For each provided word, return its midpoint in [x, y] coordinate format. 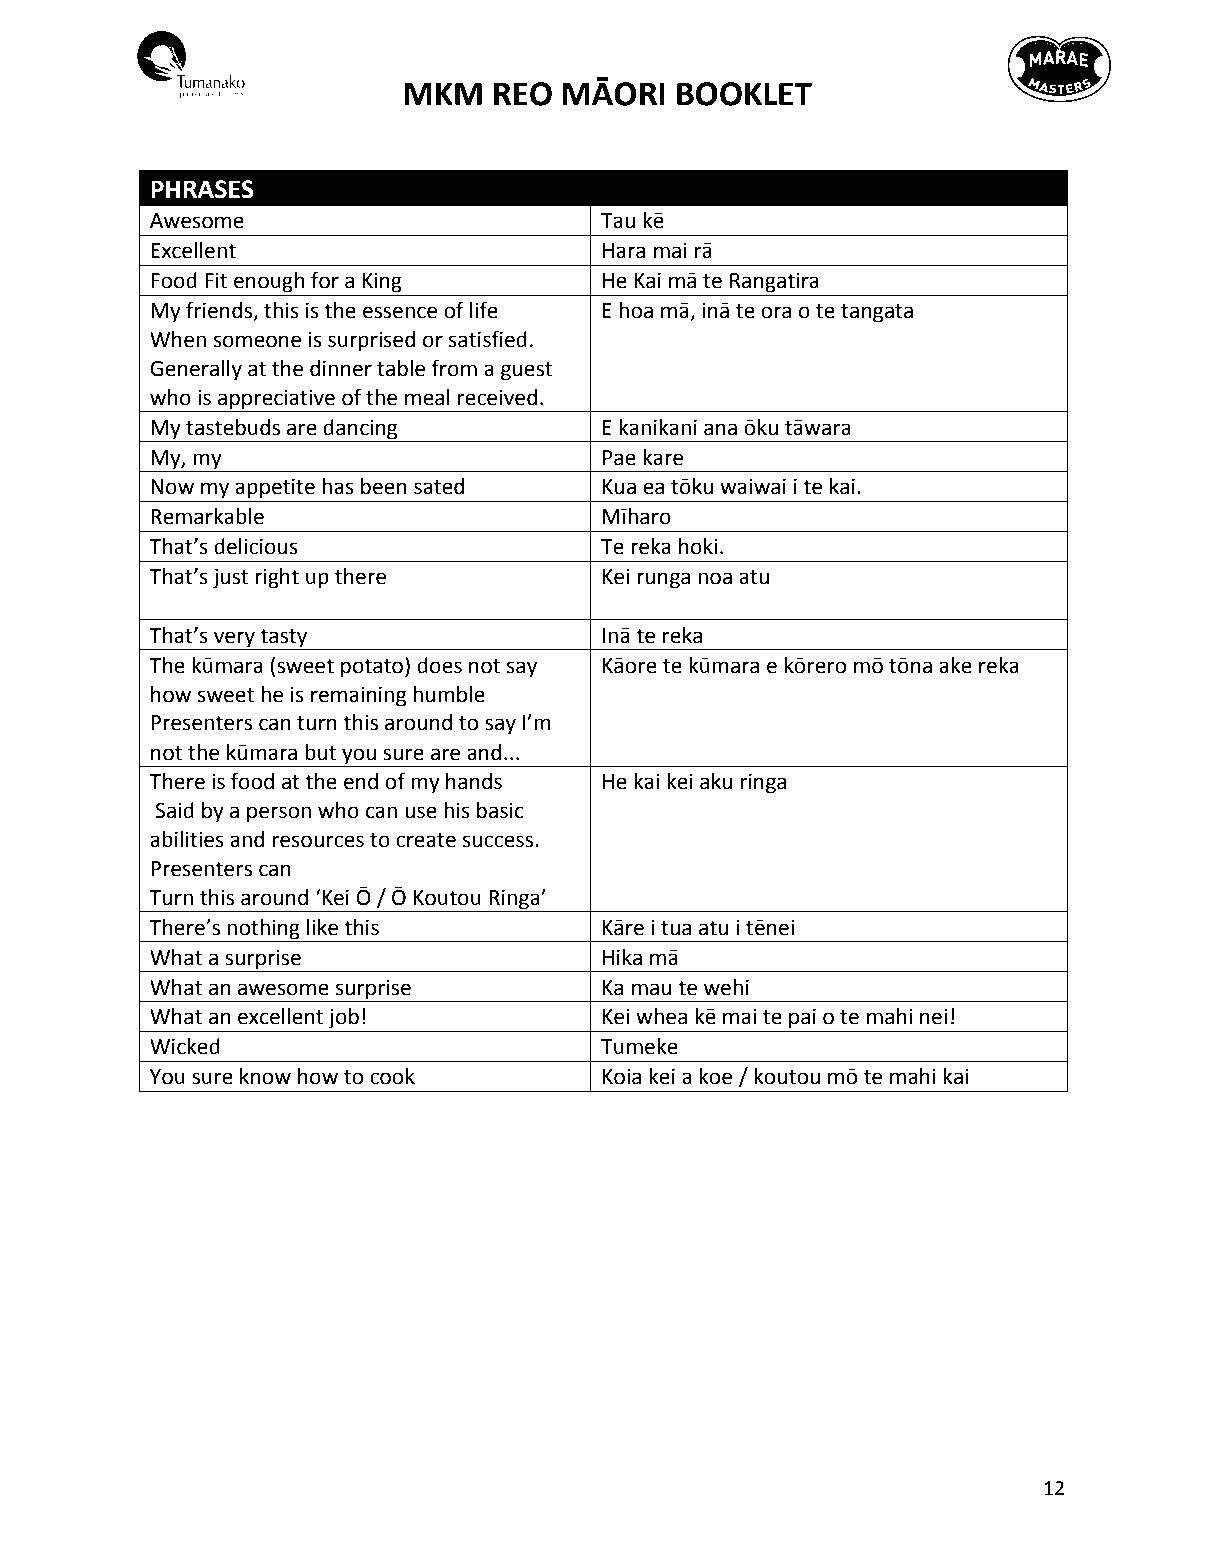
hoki [698, 546]
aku [716, 781]
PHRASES [202, 189]
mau [651, 989]
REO [523, 94]
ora [776, 312]
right [277, 578]
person [279, 814]
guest [526, 371]
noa [715, 578]
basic [500, 810]
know [265, 1076]
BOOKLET [744, 94]
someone [257, 341]
